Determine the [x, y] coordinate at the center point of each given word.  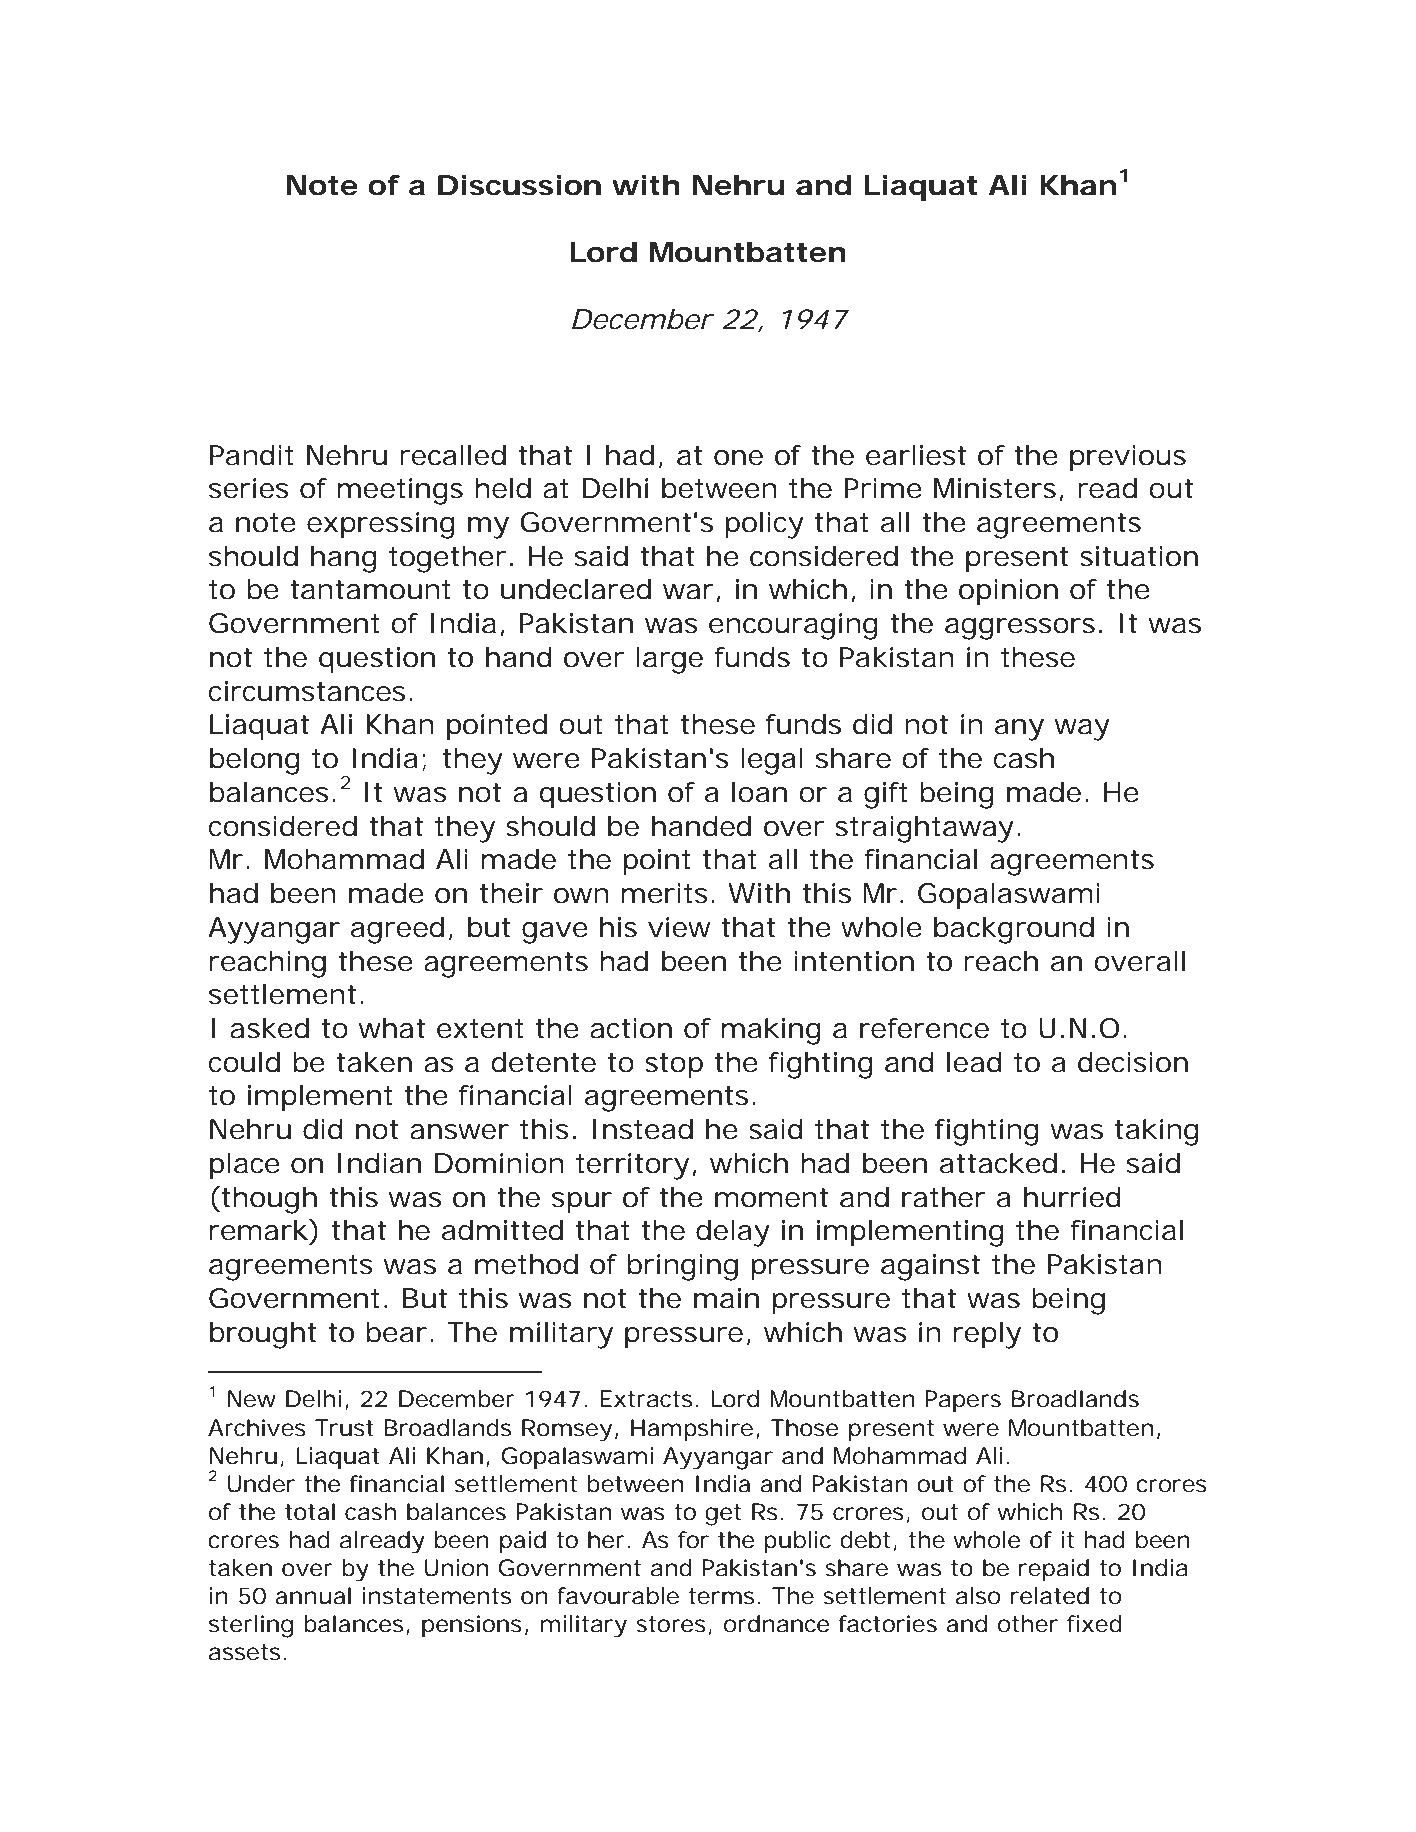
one [738, 458]
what [392, 1028]
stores [674, 1625]
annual [313, 1596]
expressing [381, 525]
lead [974, 1062]
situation [1139, 556]
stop [674, 1066]
